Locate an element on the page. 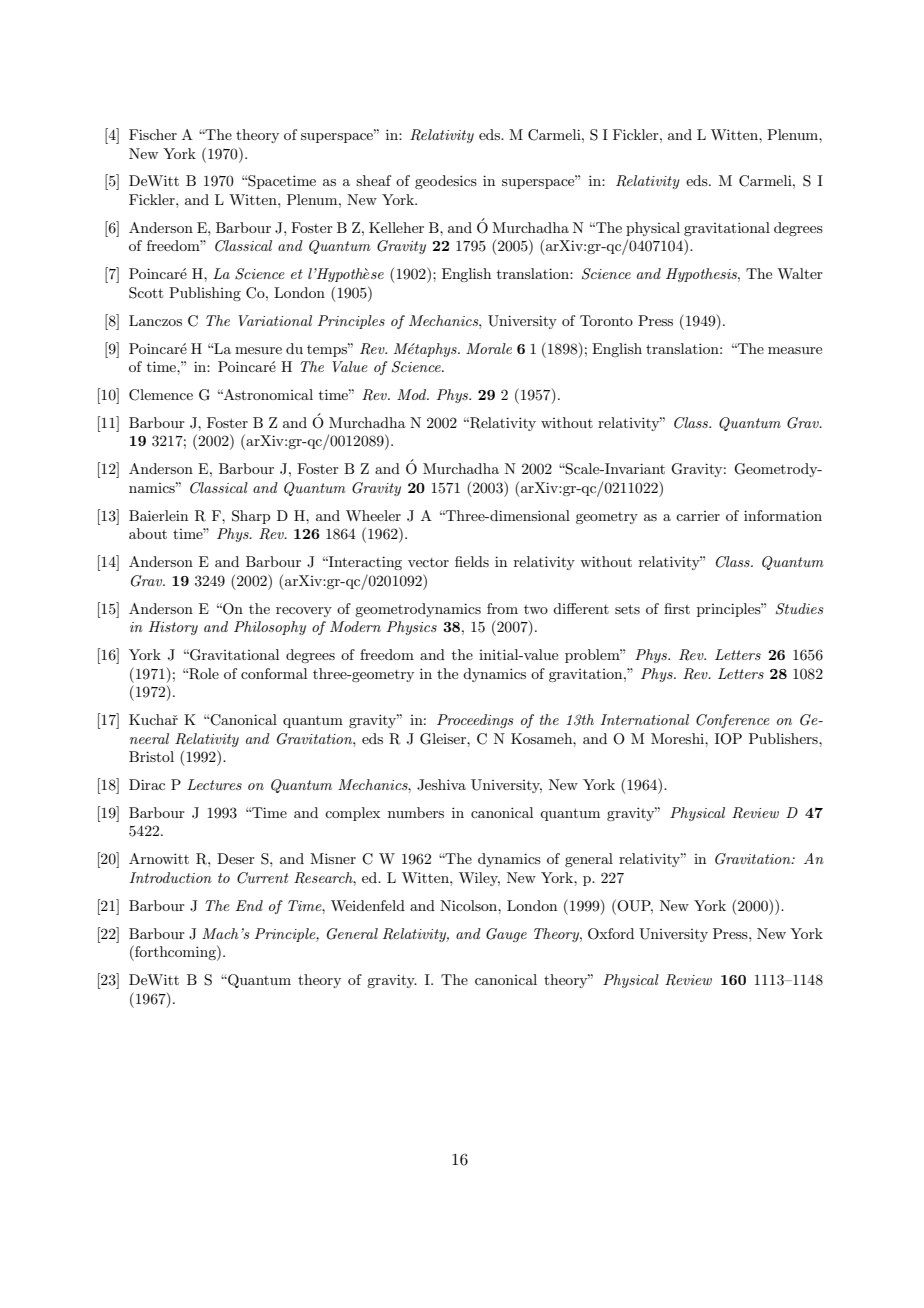 This document has width=924, height=1308. Morale is located at coordinates (489, 348).
